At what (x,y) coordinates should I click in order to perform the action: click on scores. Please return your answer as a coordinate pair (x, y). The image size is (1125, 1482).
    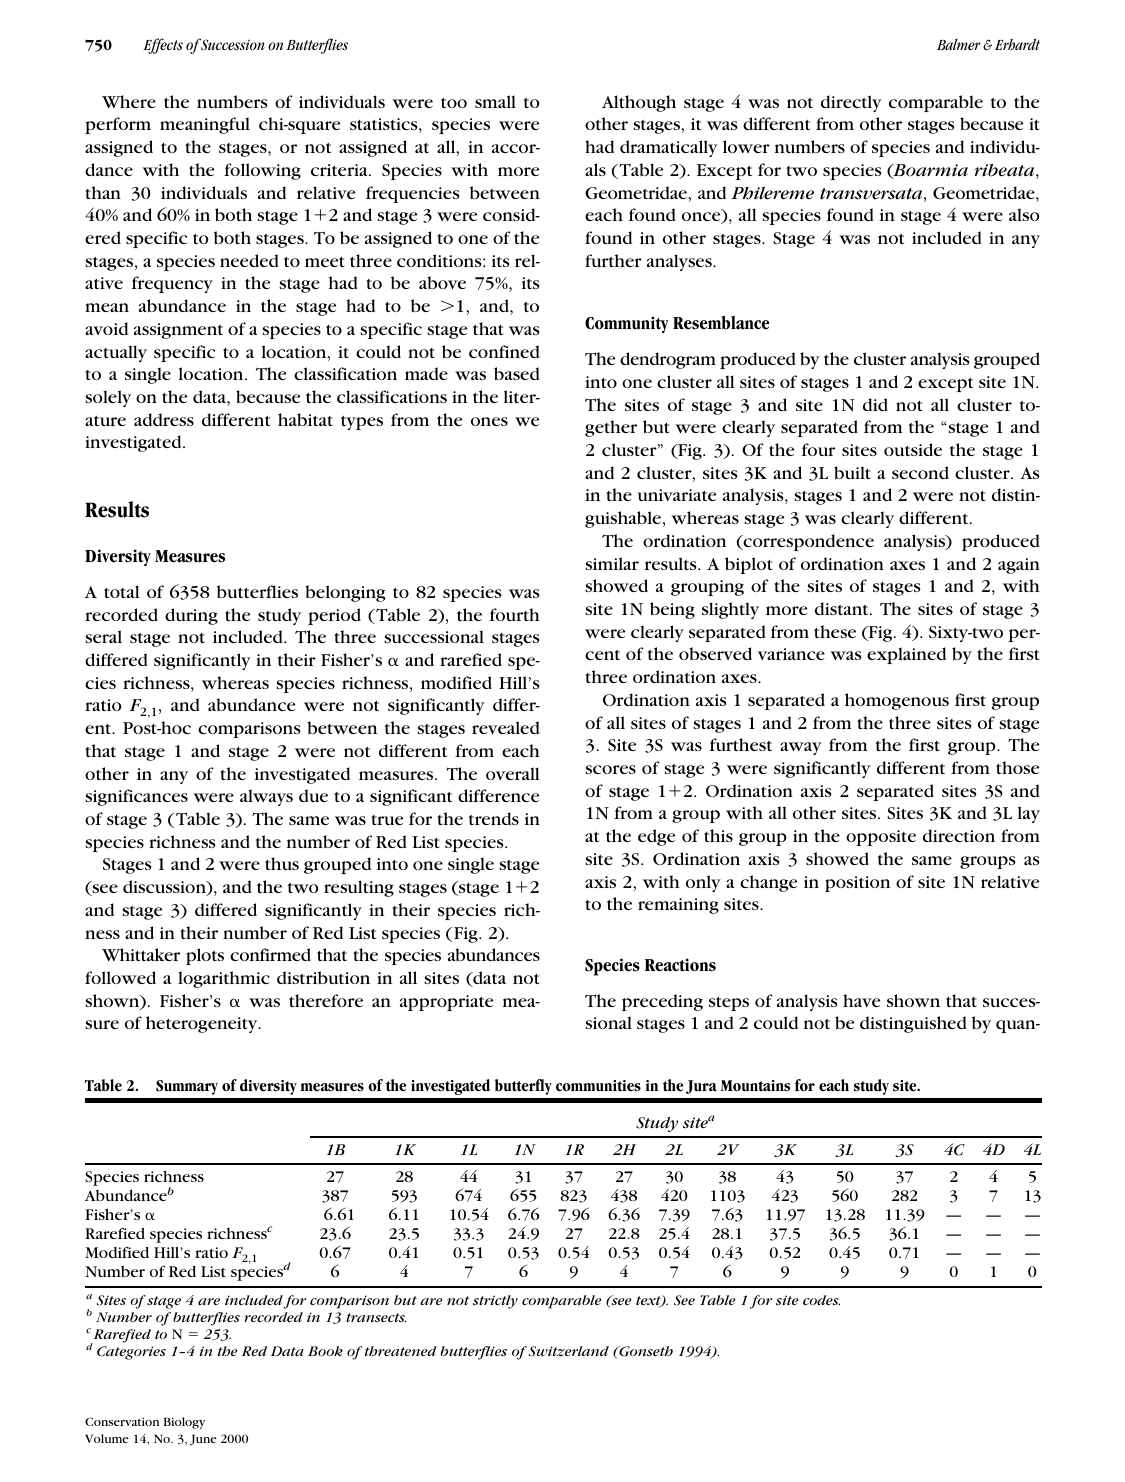
    Looking at the image, I should click on (610, 769).
